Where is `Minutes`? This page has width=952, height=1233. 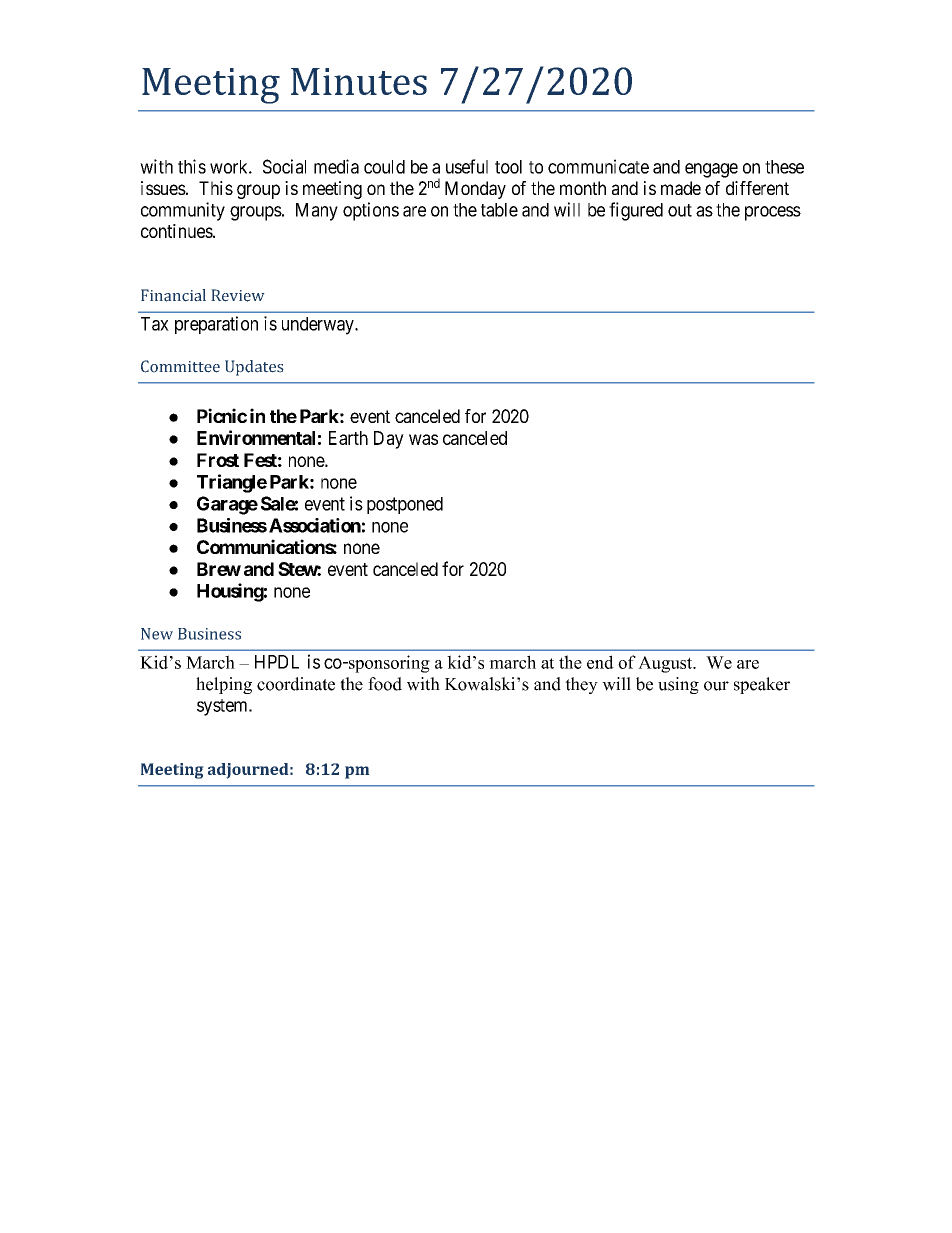 Minutes is located at coordinates (359, 81).
